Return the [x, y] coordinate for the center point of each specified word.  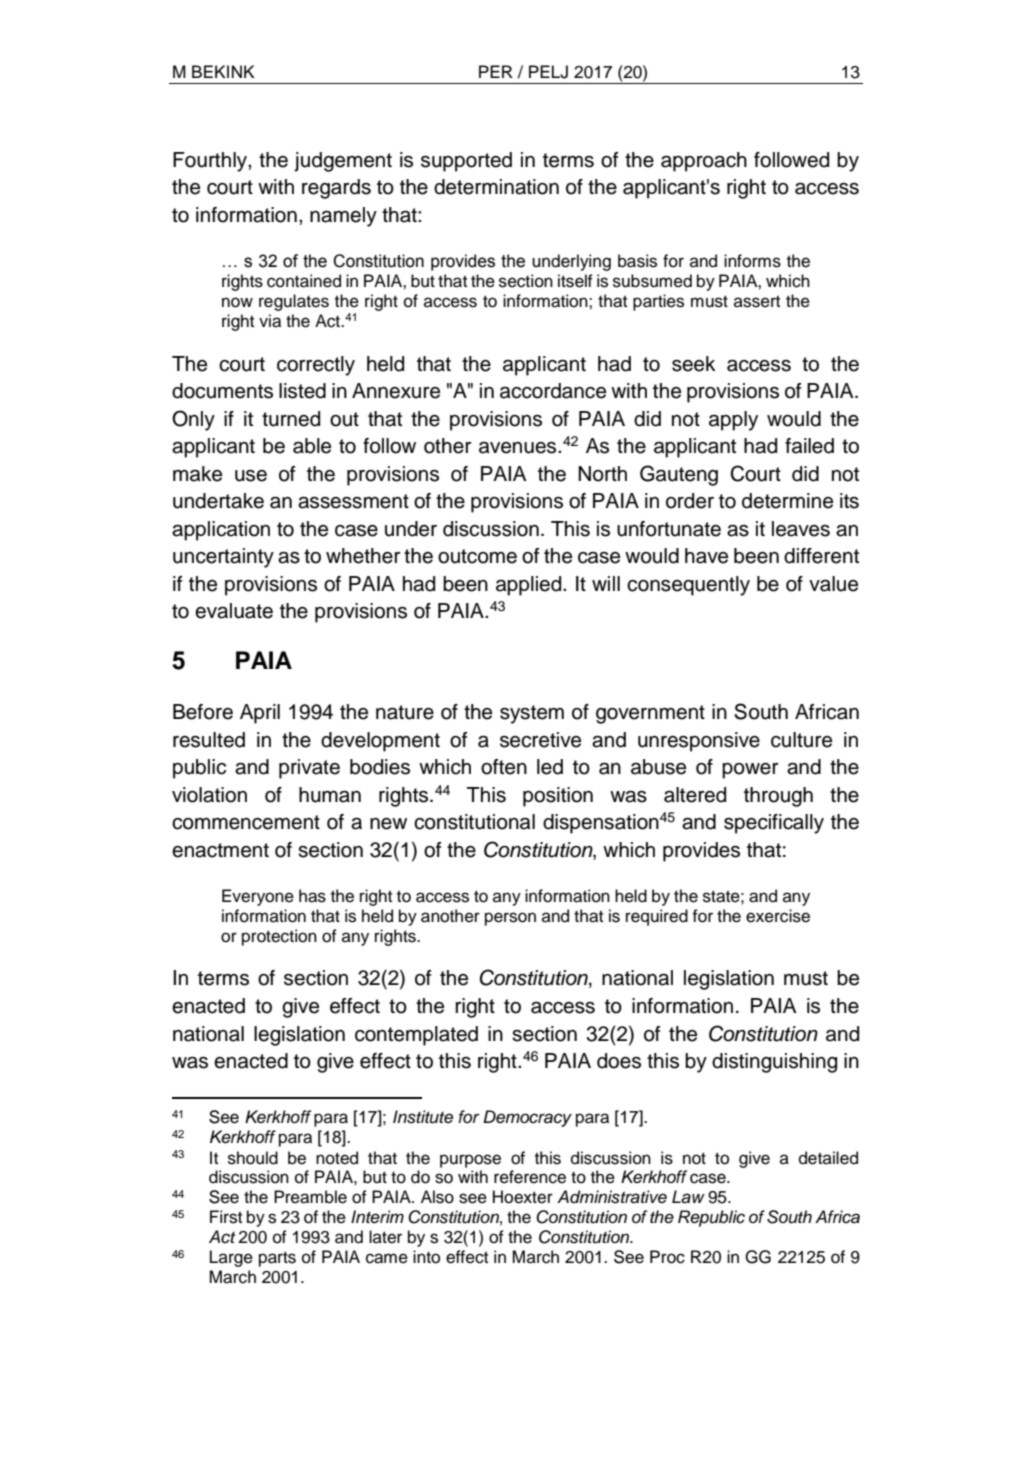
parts [277, 1259]
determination [496, 187]
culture [801, 740]
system [532, 714]
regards [336, 189]
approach [704, 162]
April [260, 714]
